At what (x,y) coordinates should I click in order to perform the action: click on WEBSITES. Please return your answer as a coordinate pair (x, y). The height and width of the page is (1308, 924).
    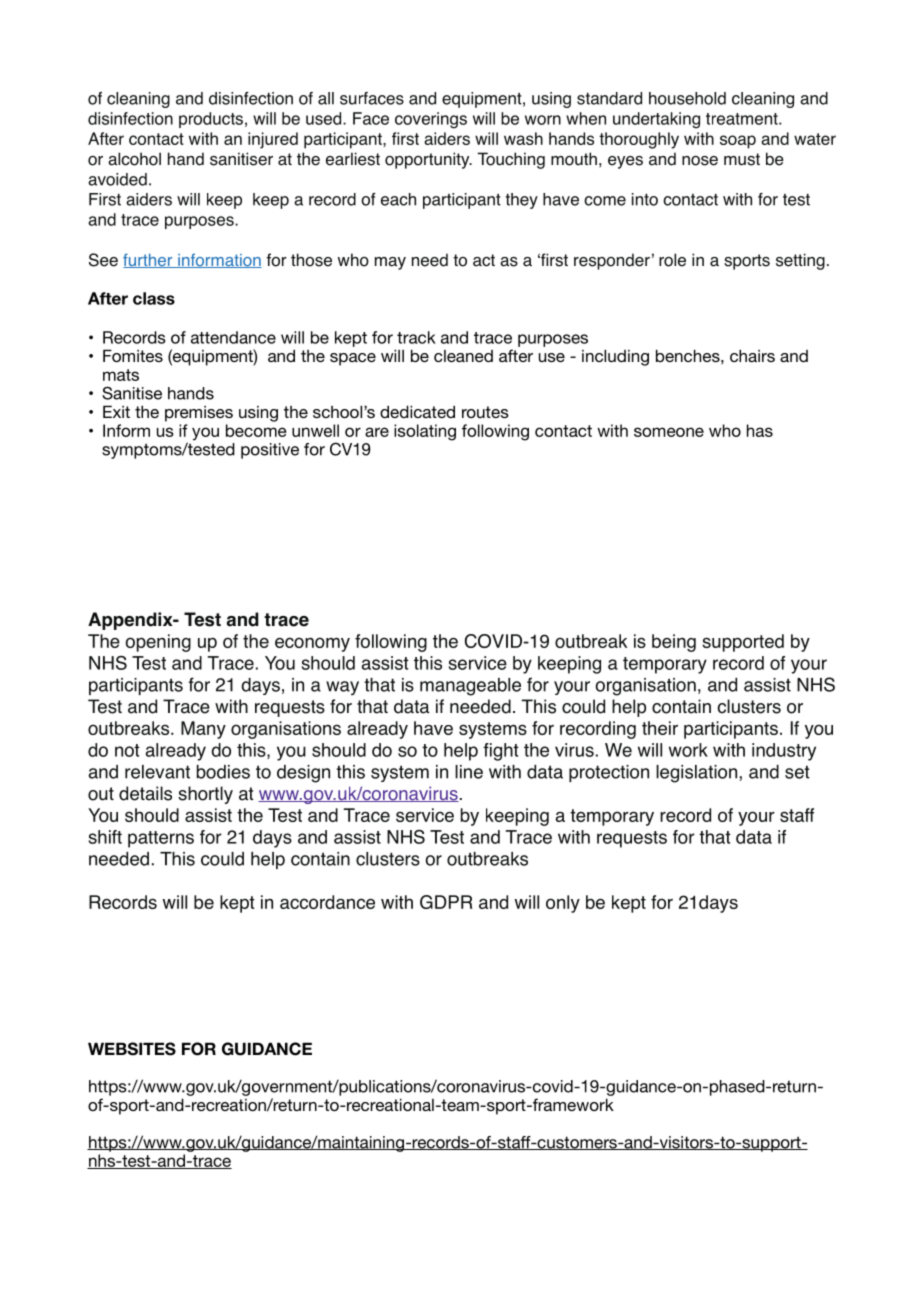
    Looking at the image, I should click on (132, 1049).
